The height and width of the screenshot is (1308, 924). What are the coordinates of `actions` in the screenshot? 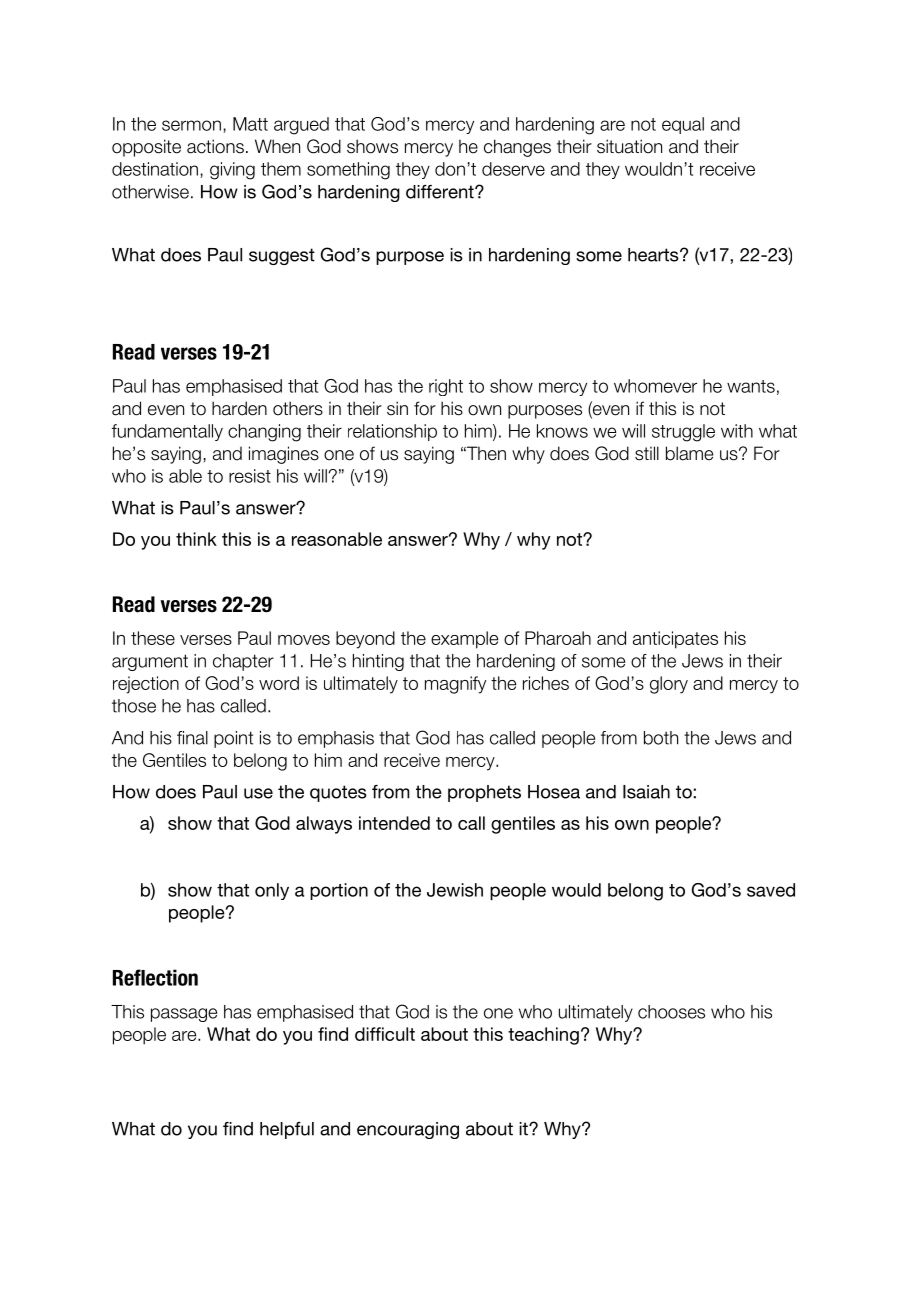 It's located at (215, 146).
